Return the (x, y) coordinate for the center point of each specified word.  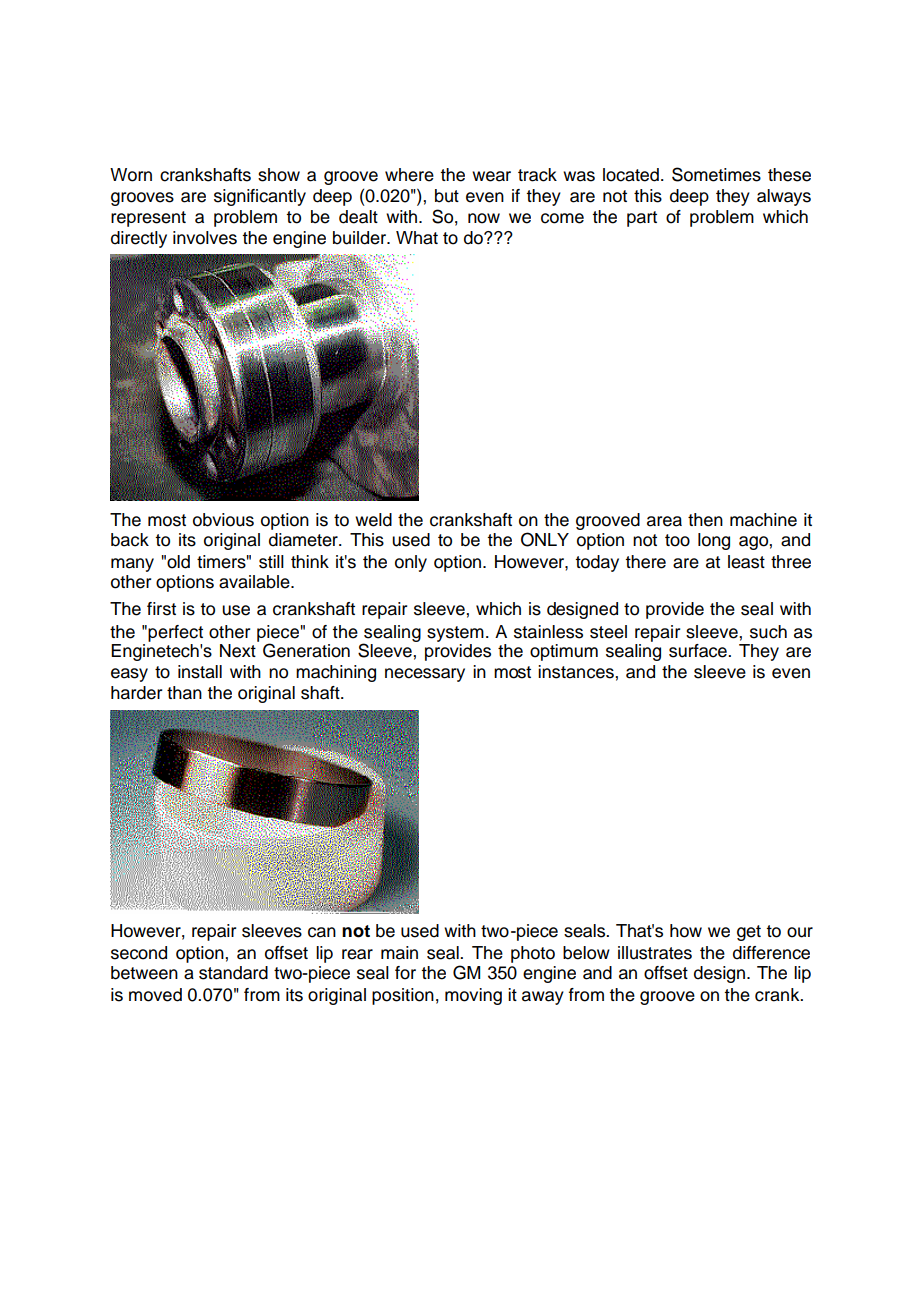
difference (771, 953)
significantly (260, 197)
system (455, 634)
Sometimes (716, 174)
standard (233, 973)
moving (473, 996)
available (255, 582)
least (746, 562)
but (447, 196)
